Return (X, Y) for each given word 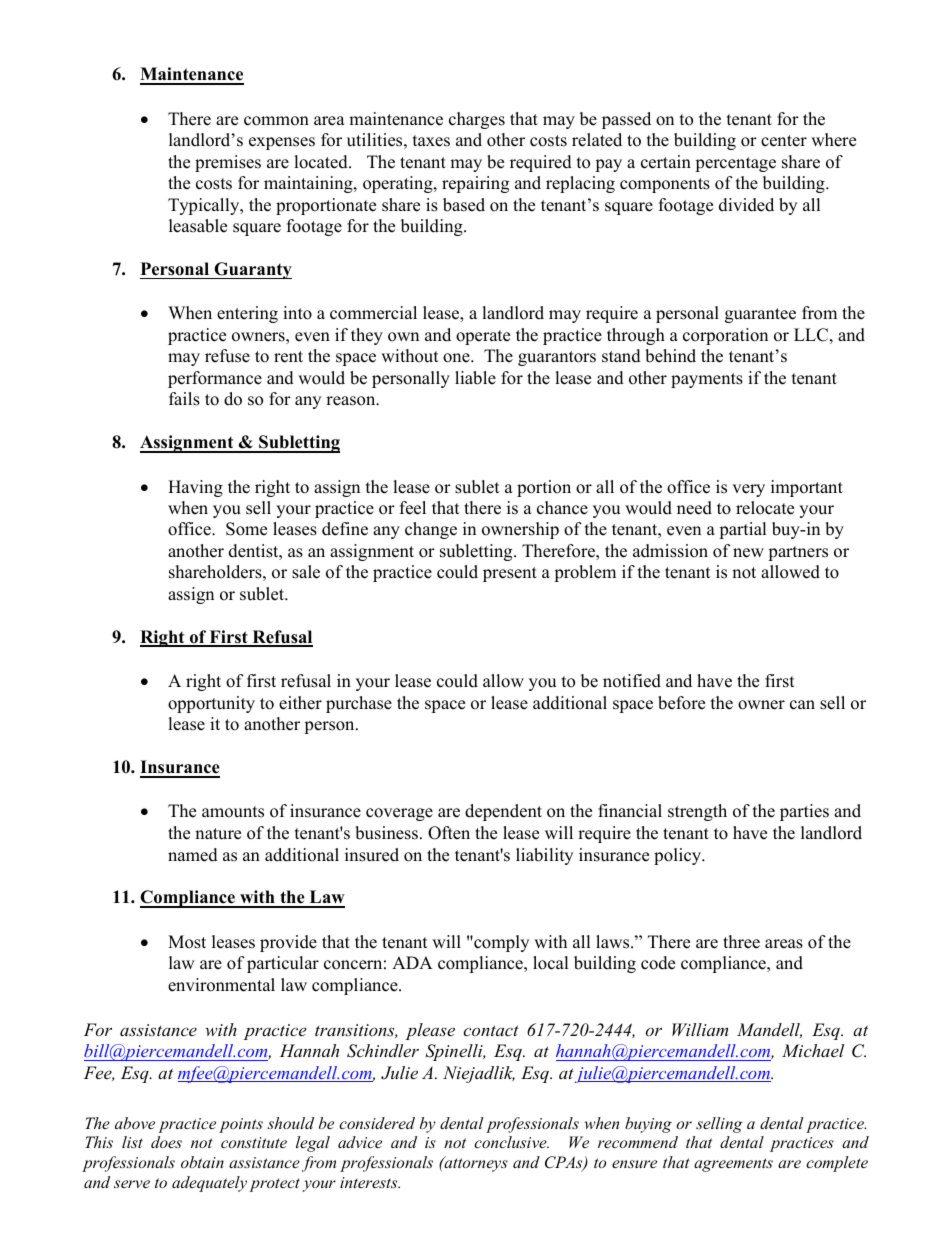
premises (228, 163)
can (802, 705)
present (510, 574)
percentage (735, 164)
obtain (202, 1162)
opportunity (211, 704)
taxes (431, 141)
